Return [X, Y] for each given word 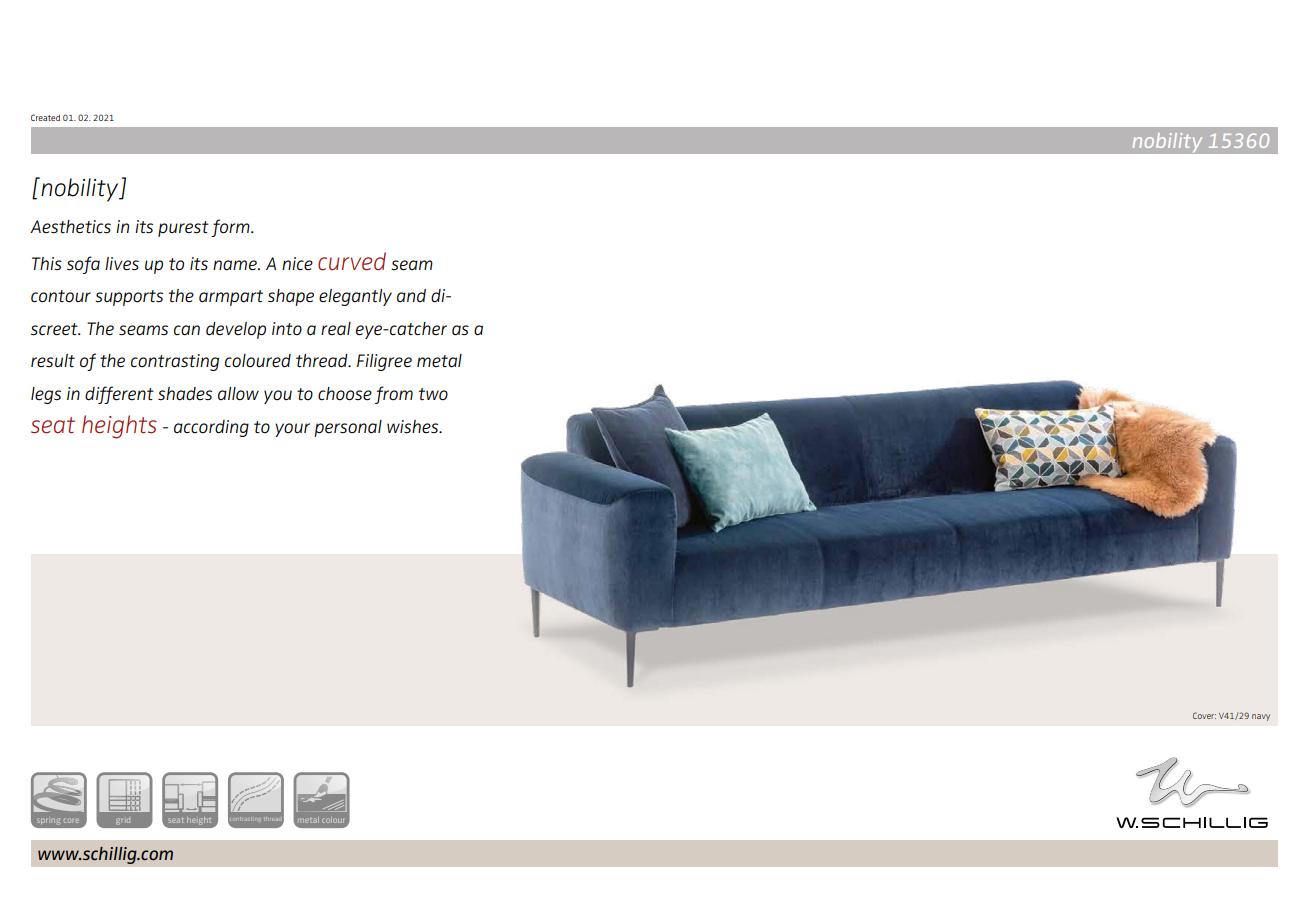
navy [1261, 717]
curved [352, 261]
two [433, 394]
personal [348, 428]
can [187, 330]
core [71, 820]
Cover [1204, 715]
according [211, 428]
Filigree [384, 362]
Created [45, 117]
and [411, 295]
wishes [414, 426]
